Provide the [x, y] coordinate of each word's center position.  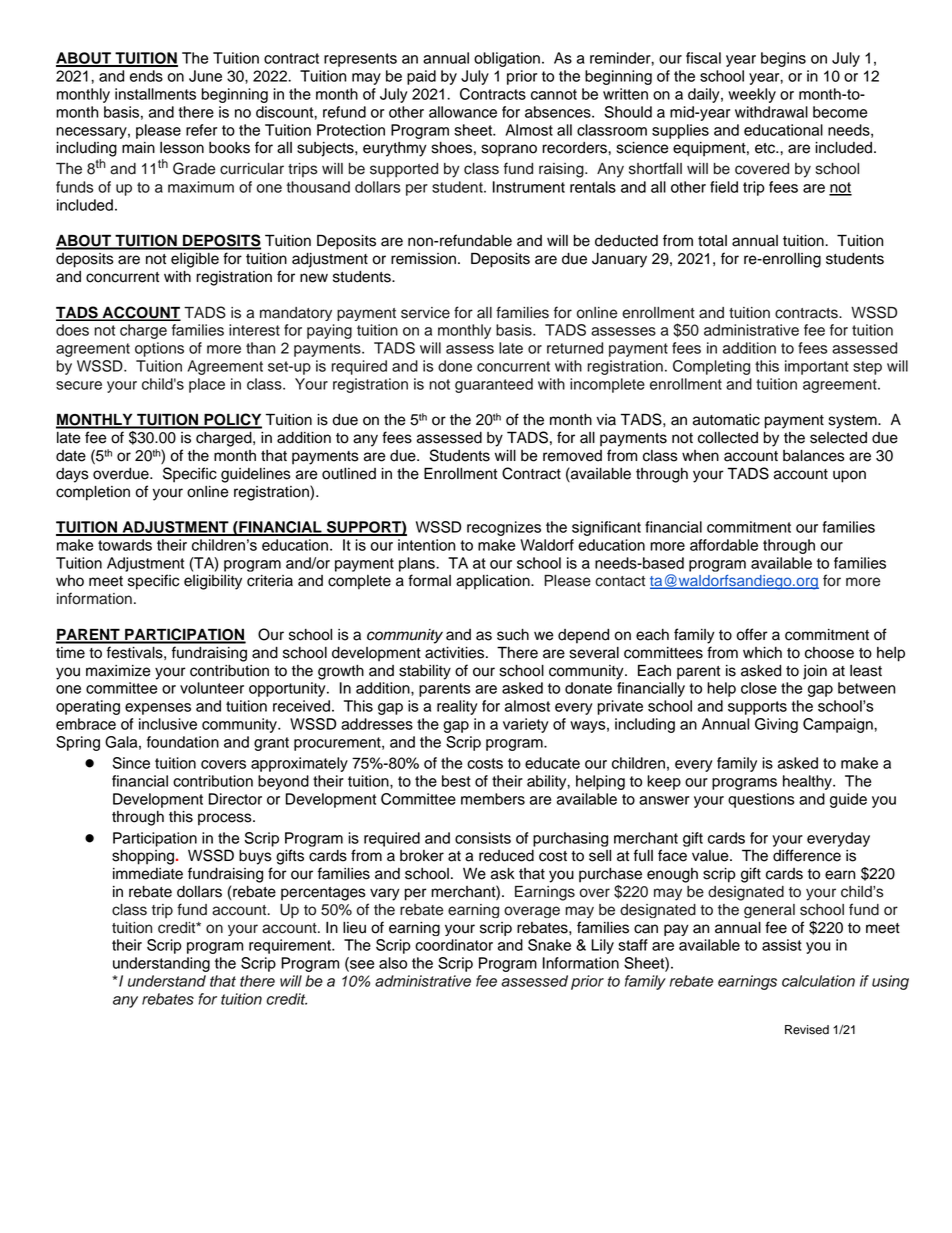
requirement [291, 946]
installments [155, 94]
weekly [752, 95]
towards [125, 545]
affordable [724, 545]
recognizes [504, 528]
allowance [463, 112]
